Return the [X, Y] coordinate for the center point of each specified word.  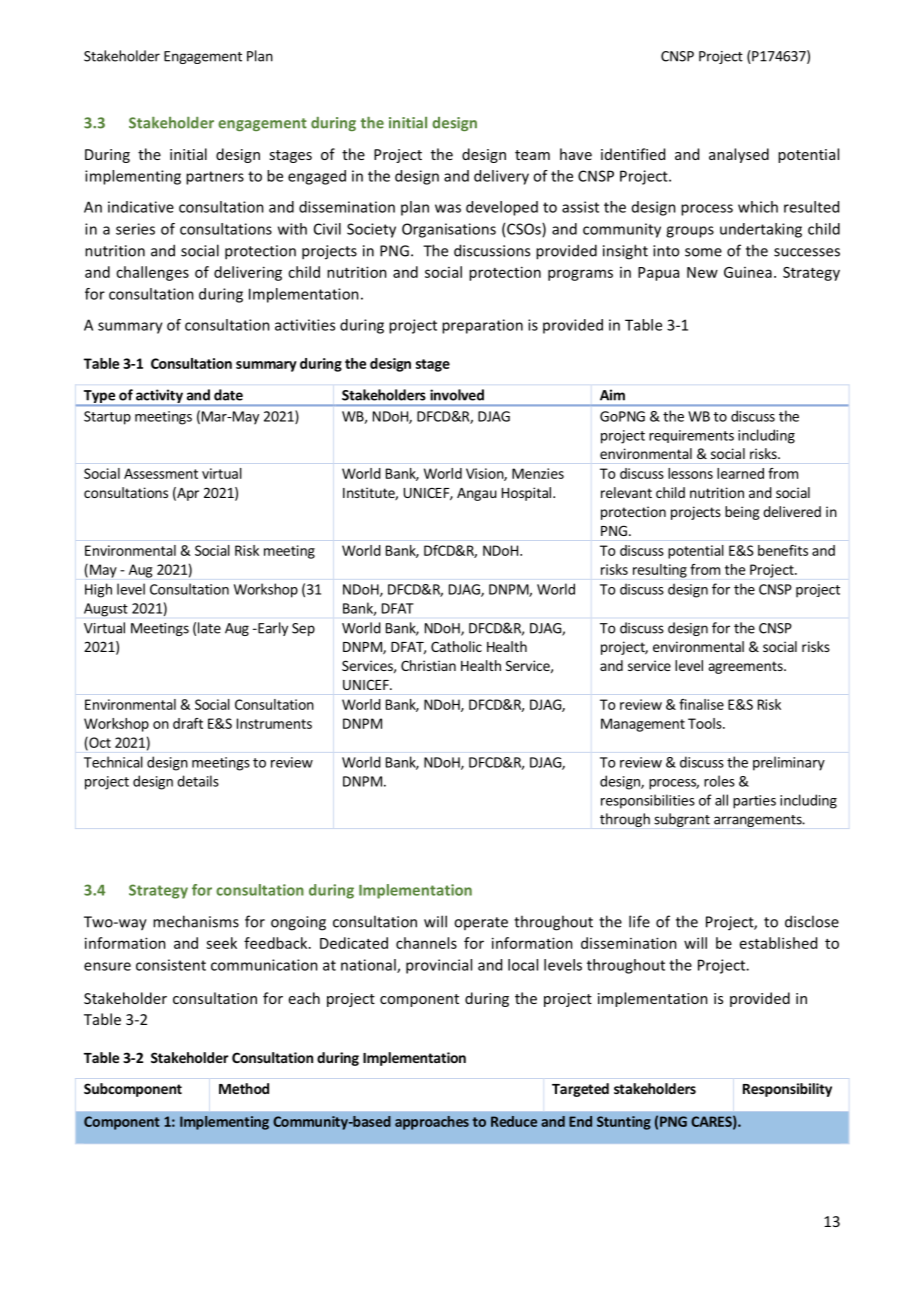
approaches [432, 1123]
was [448, 208]
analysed [739, 155]
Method [244, 1088]
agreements [747, 667]
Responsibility [787, 1090]
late [209, 628]
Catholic [456, 646]
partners [215, 178]
